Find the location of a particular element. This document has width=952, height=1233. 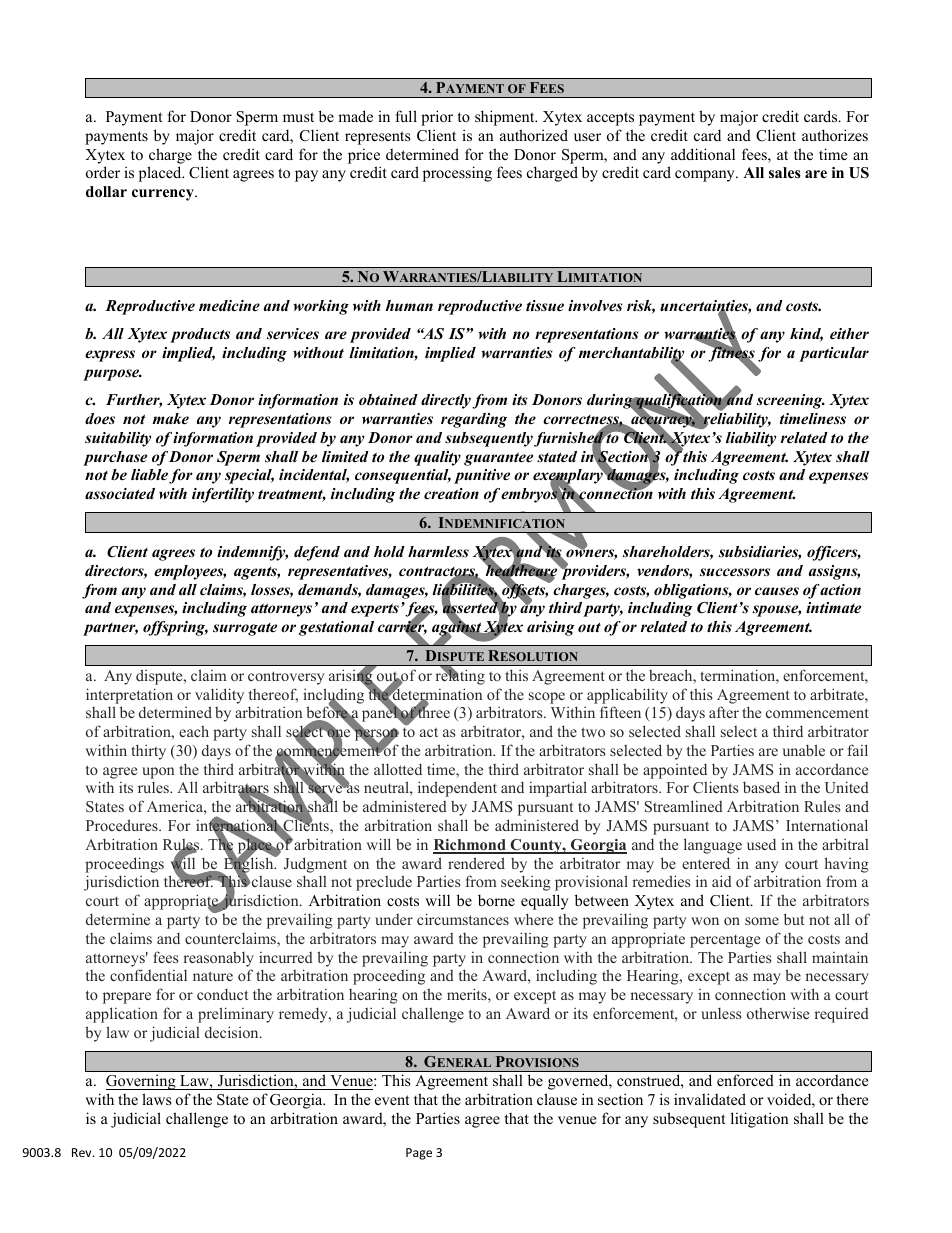

litigation is located at coordinates (760, 1120).
